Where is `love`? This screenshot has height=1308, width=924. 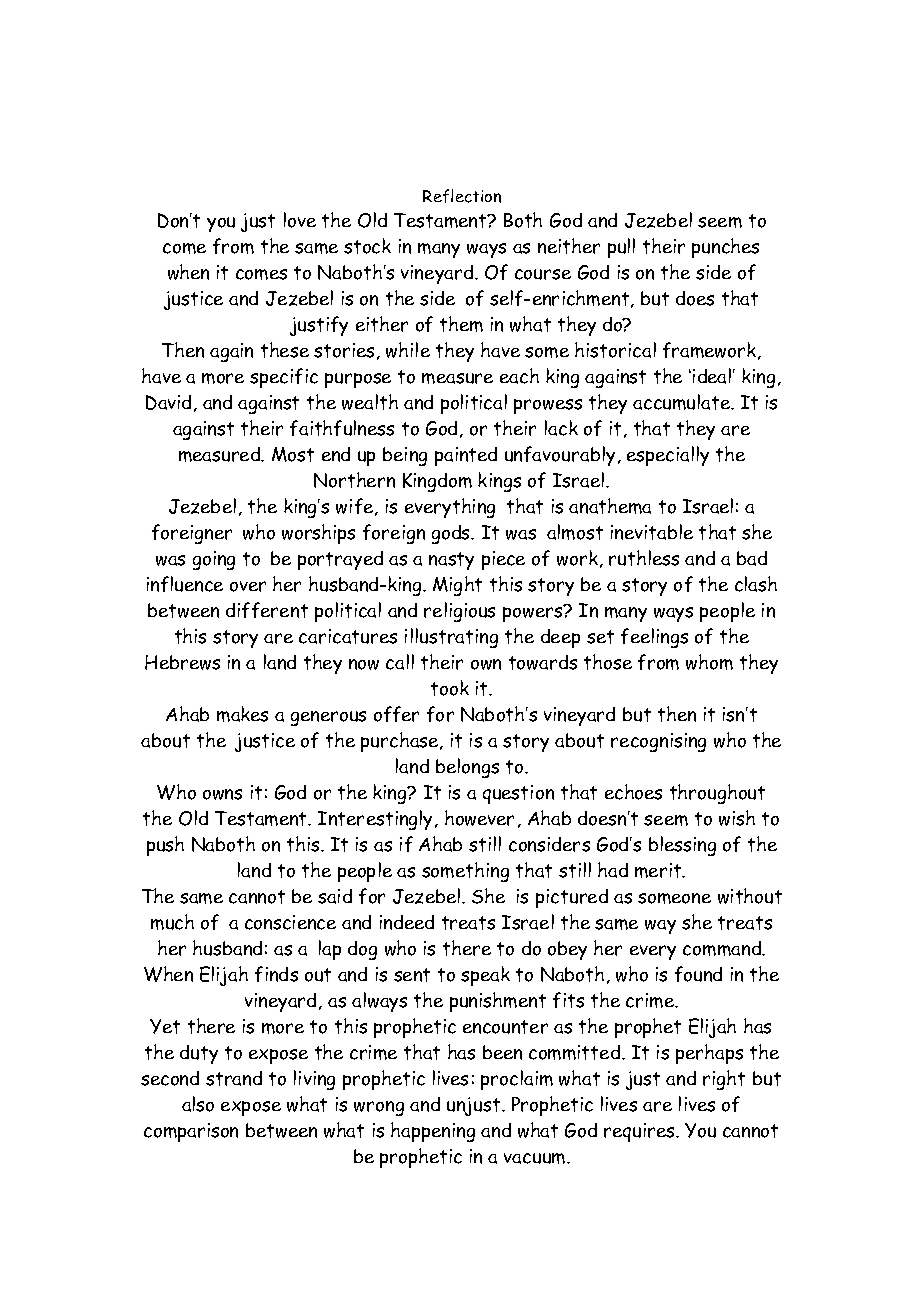 love is located at coordinates (300, 220).
